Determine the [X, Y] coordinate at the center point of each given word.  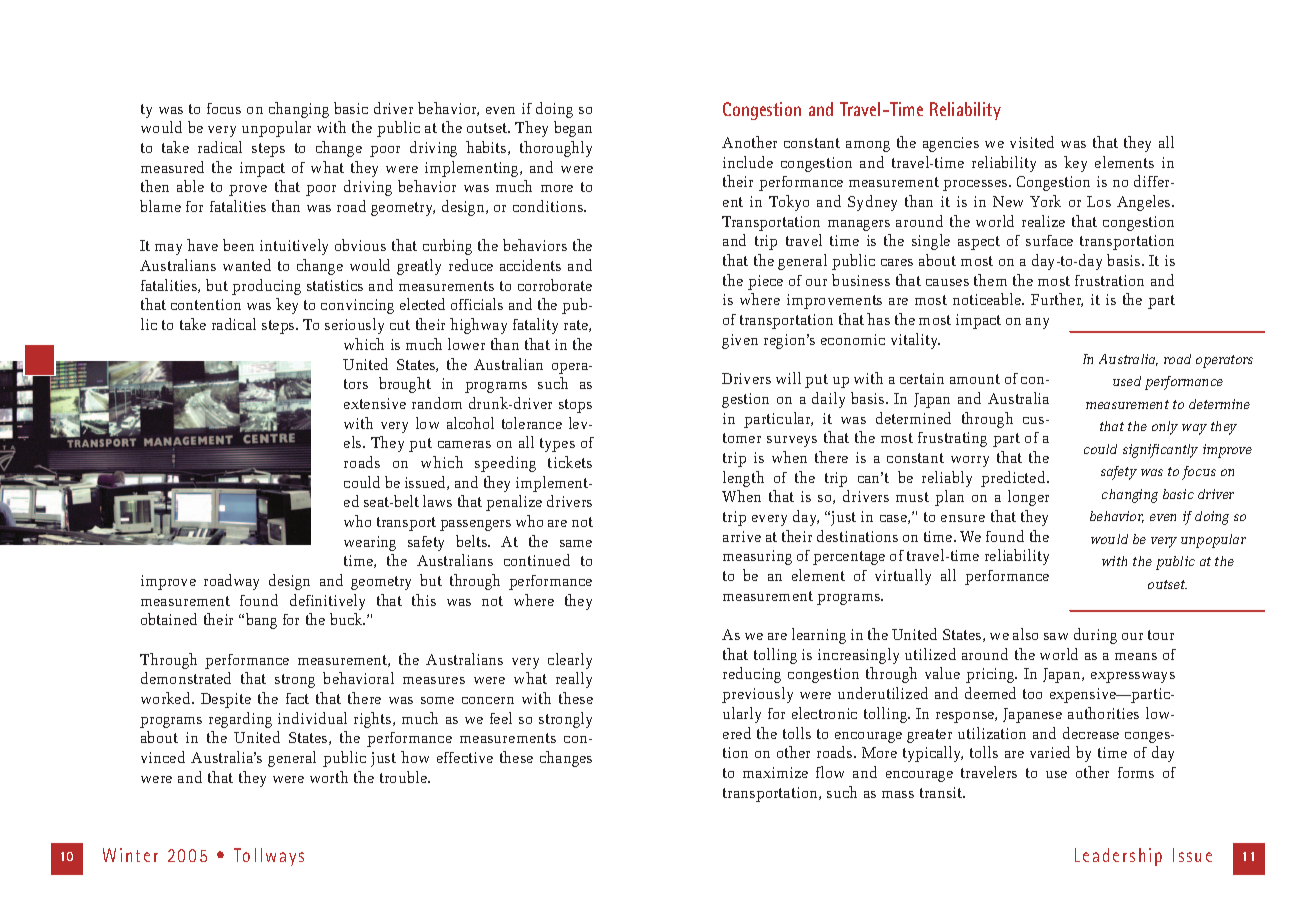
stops [575, 406]
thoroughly [556, 149]
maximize [775, 772]
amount [975, 379]
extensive [375, 403]
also [1025, 634]
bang [261, 621]
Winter [130, 855]
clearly [570, 661]
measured [172, 167]
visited [1032, 142]
